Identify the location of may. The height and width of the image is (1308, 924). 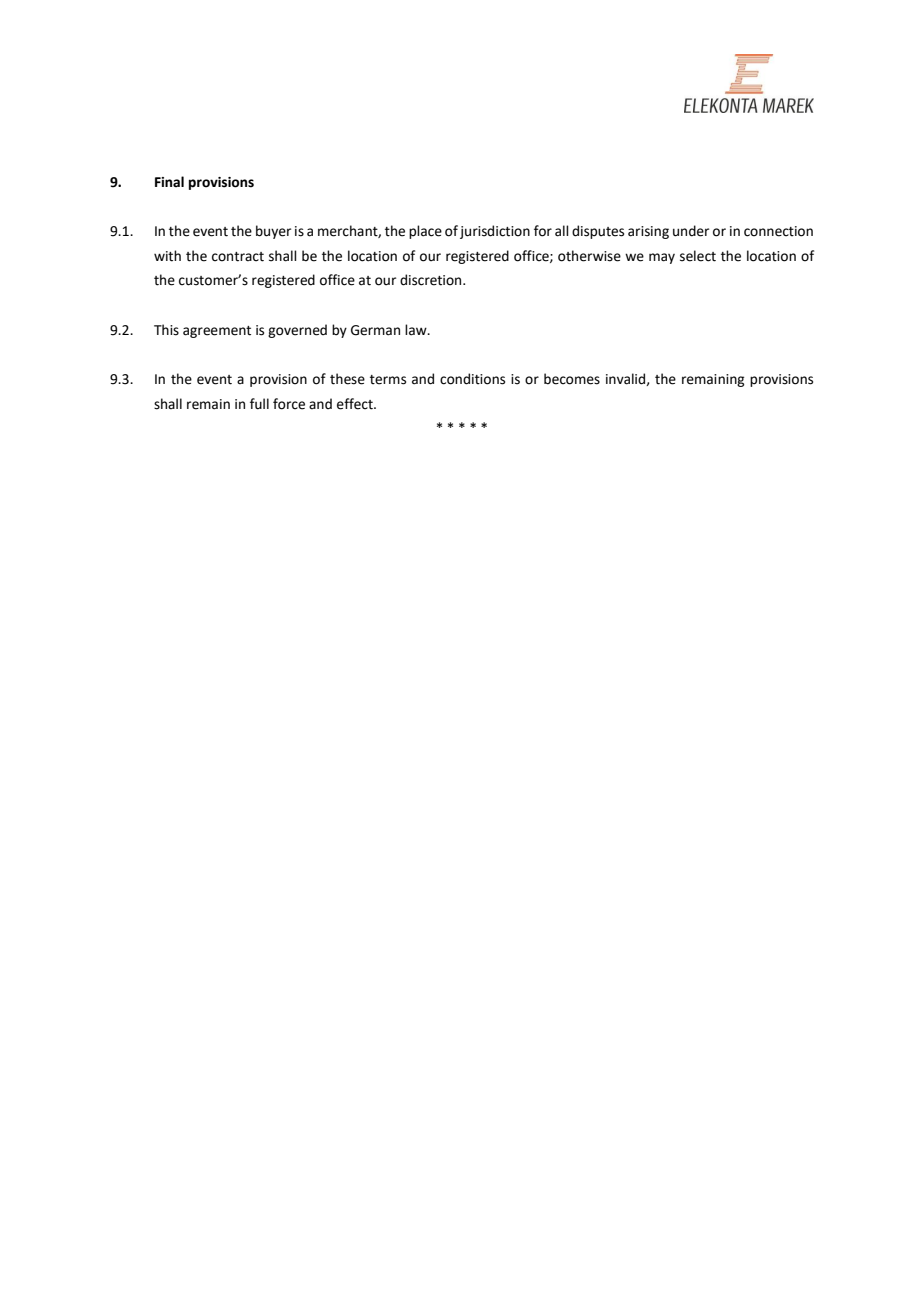
(662, 258).
